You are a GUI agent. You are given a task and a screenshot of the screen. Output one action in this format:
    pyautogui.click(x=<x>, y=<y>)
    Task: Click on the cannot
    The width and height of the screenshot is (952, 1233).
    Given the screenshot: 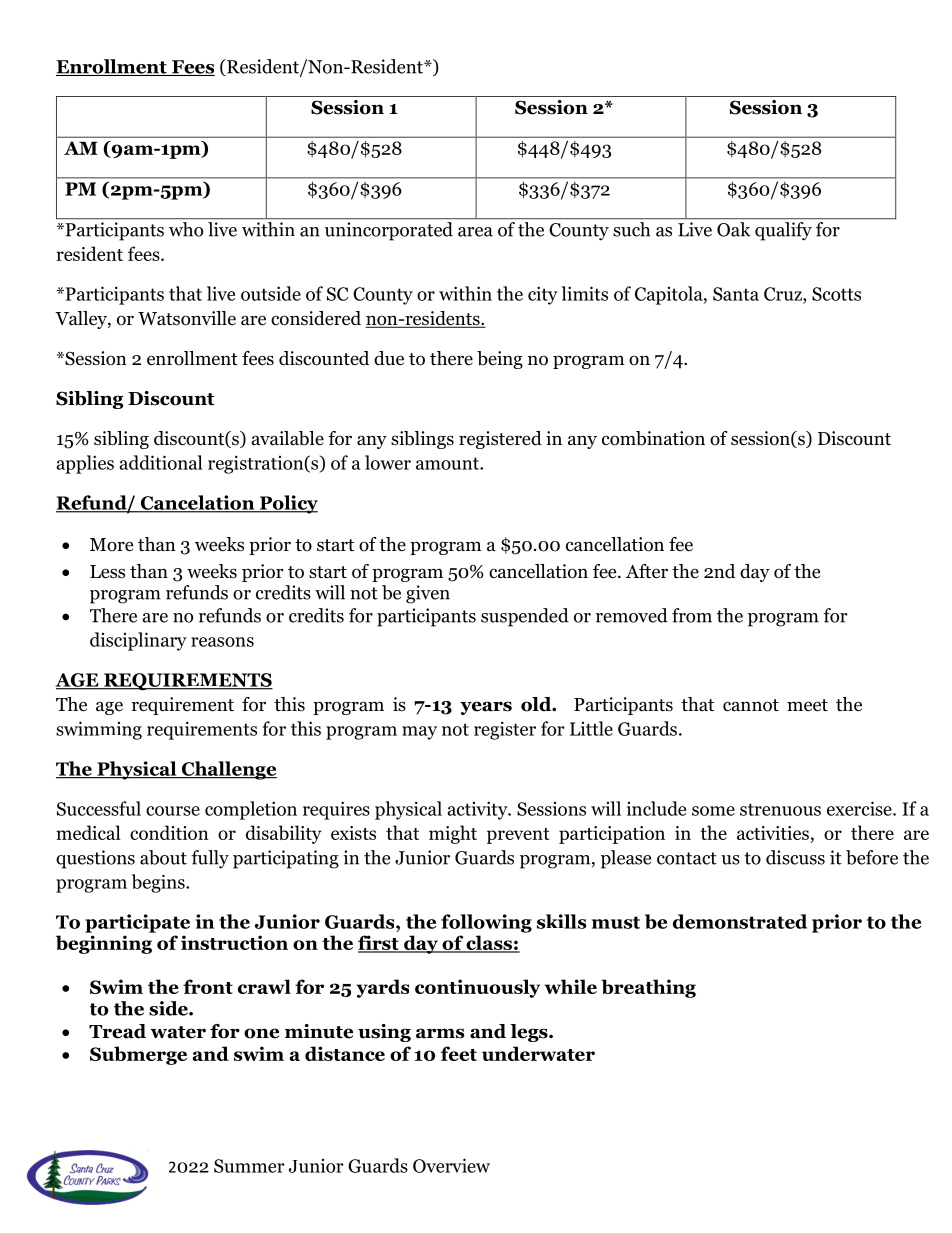 What is the action you would take?
    pyautogui.click(x=751, y=705)
